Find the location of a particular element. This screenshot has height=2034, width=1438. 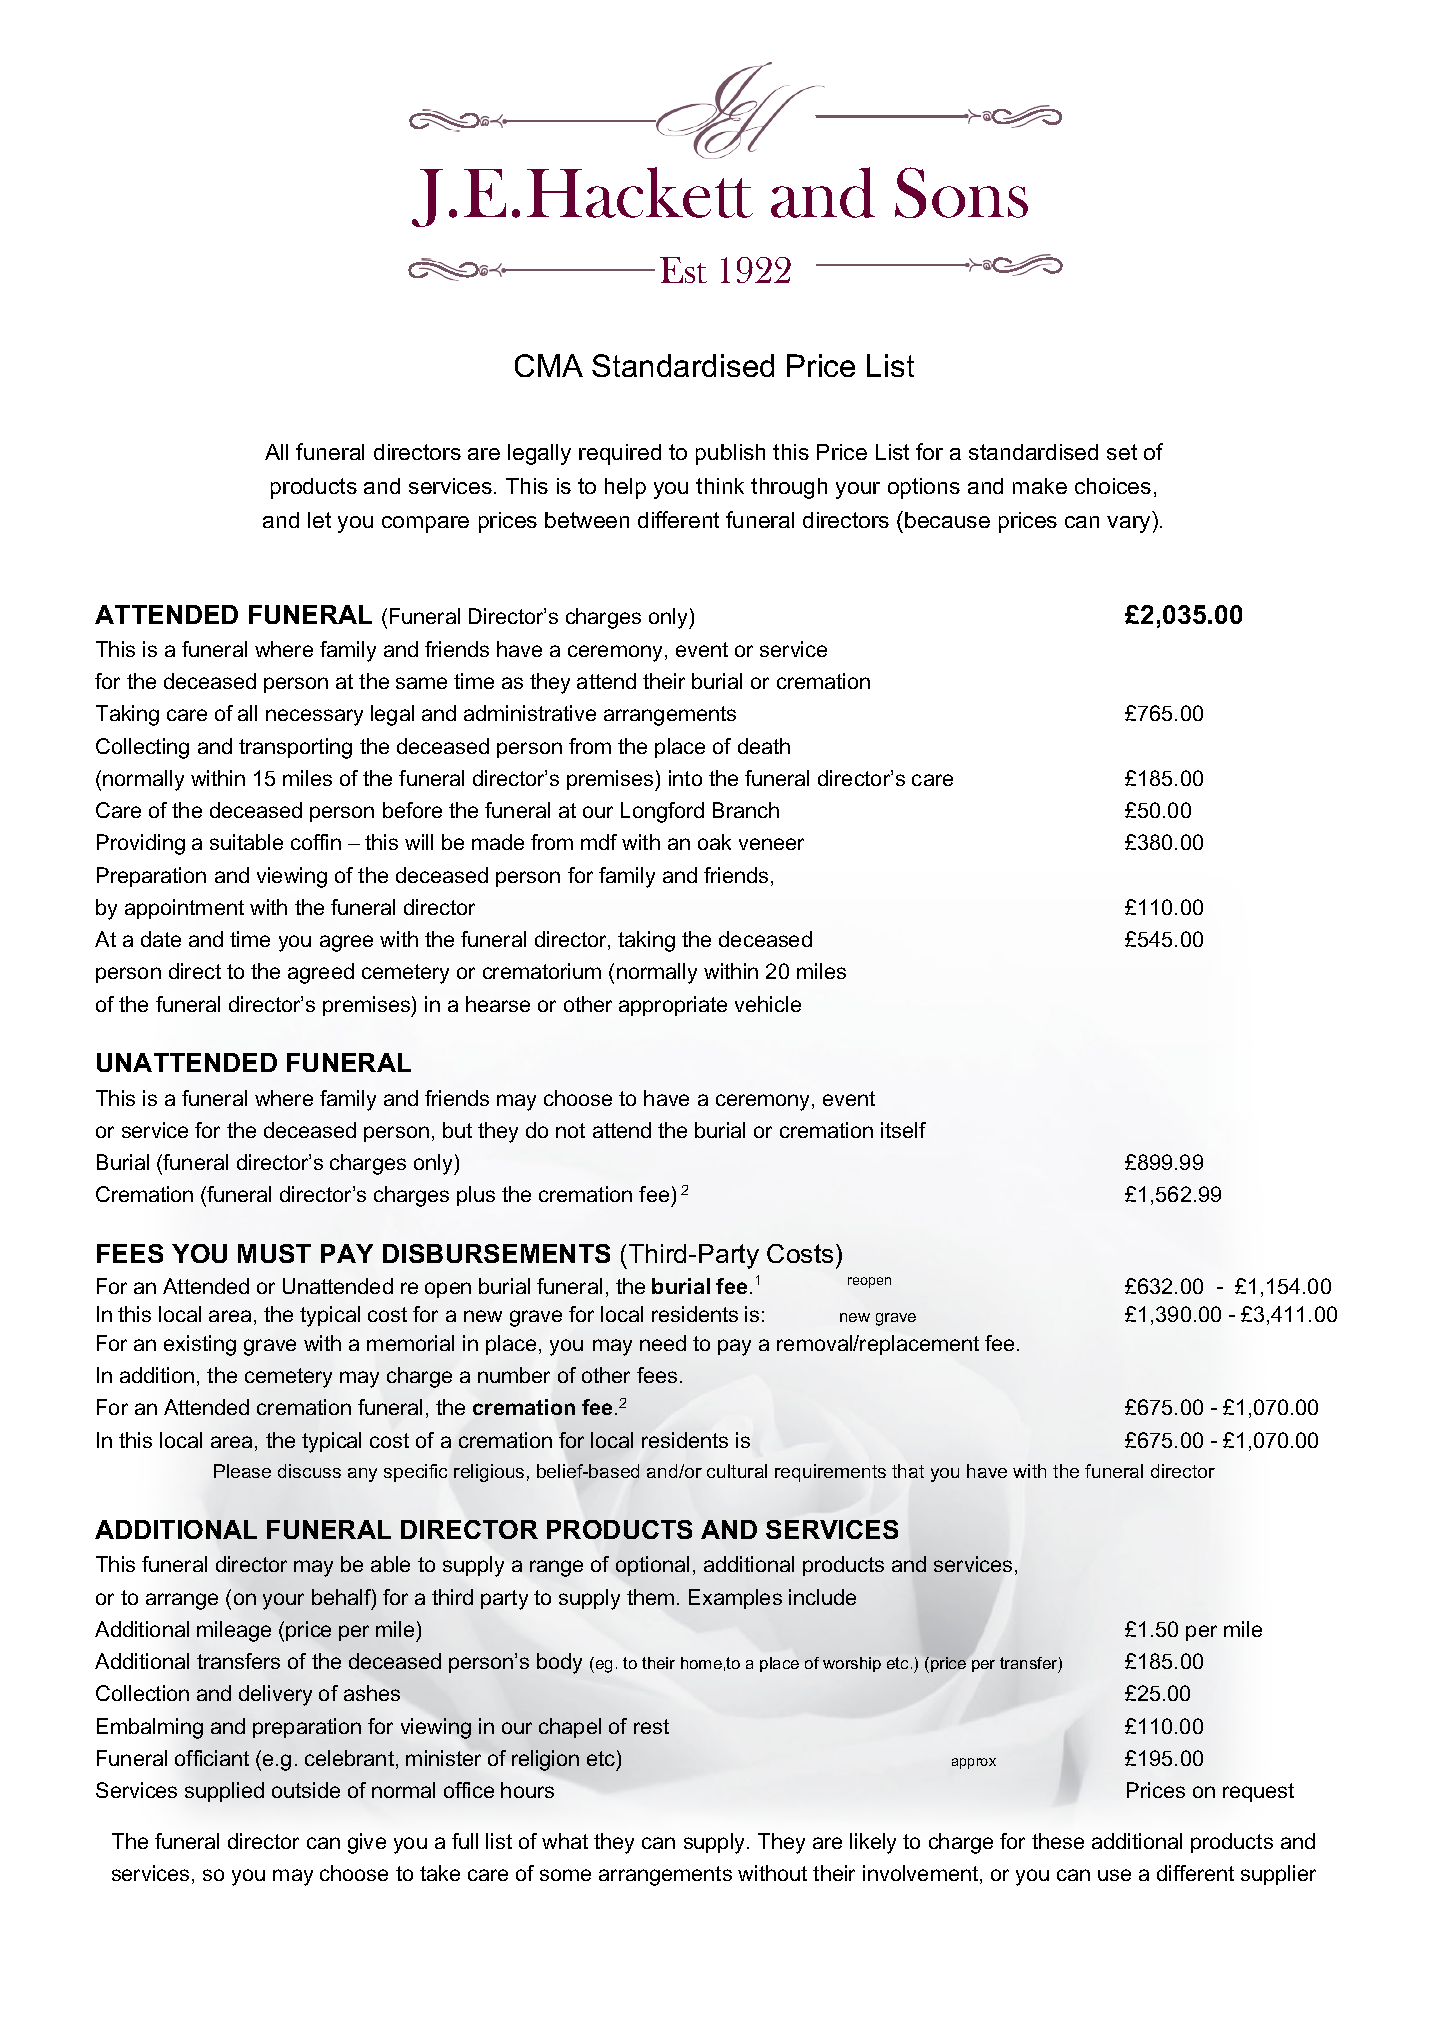

itself is located at coordinates (903, 1130).
